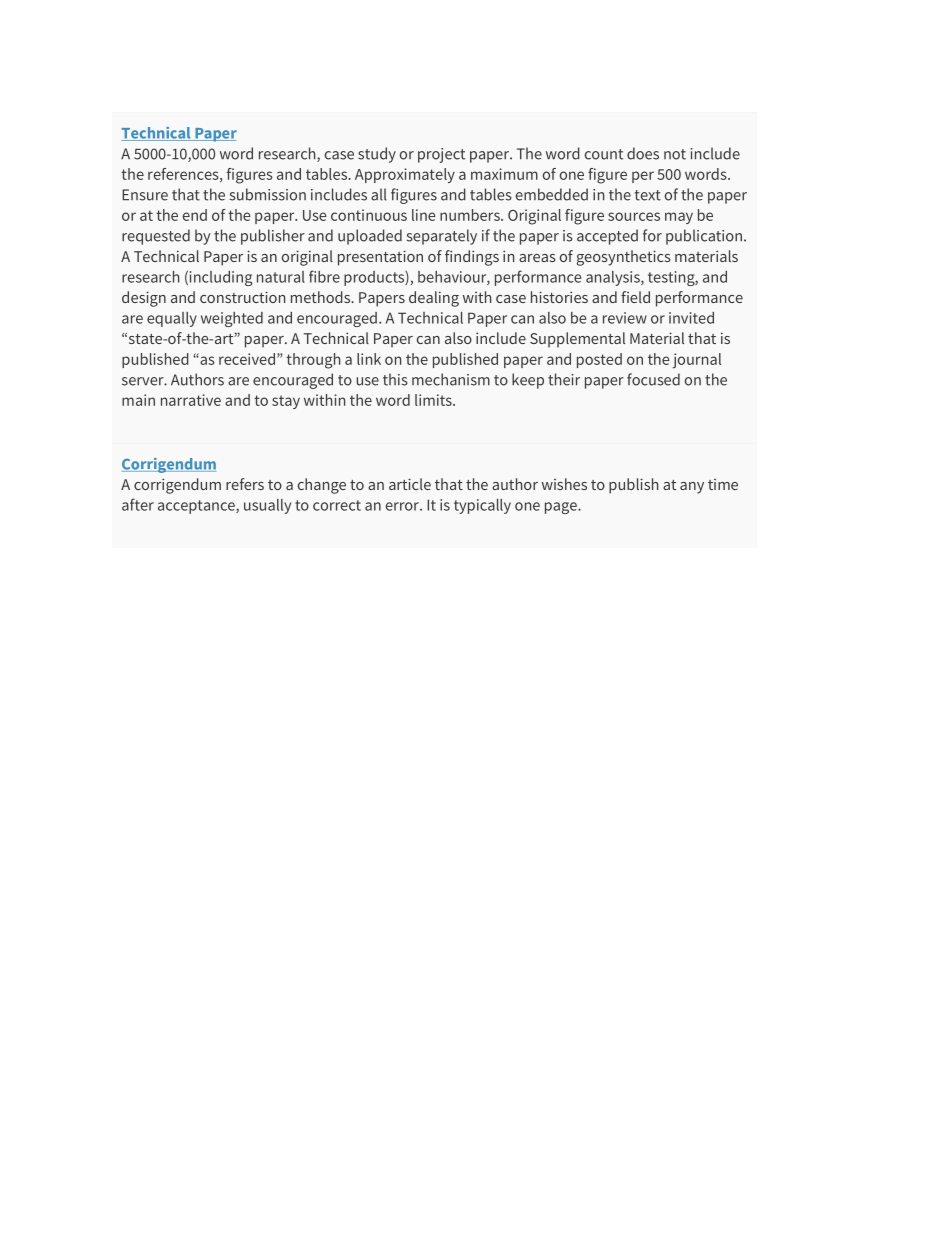 Image resolution: width=952 pixels, height=1233 pixels. I want to click on article, so click(410, 484).
